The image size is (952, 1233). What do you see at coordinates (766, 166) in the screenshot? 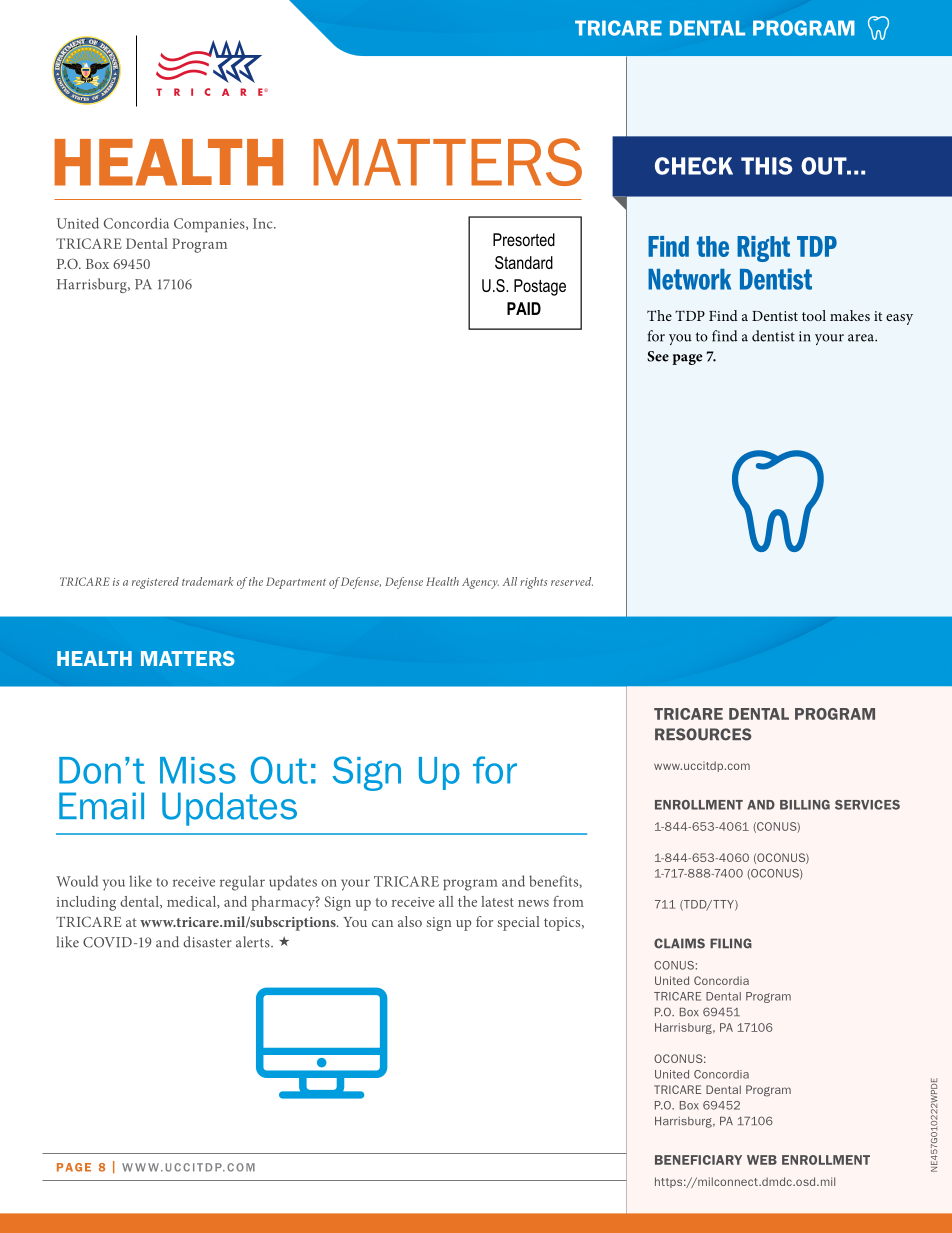
I see `THIS` at bounding box center [766, 166].
